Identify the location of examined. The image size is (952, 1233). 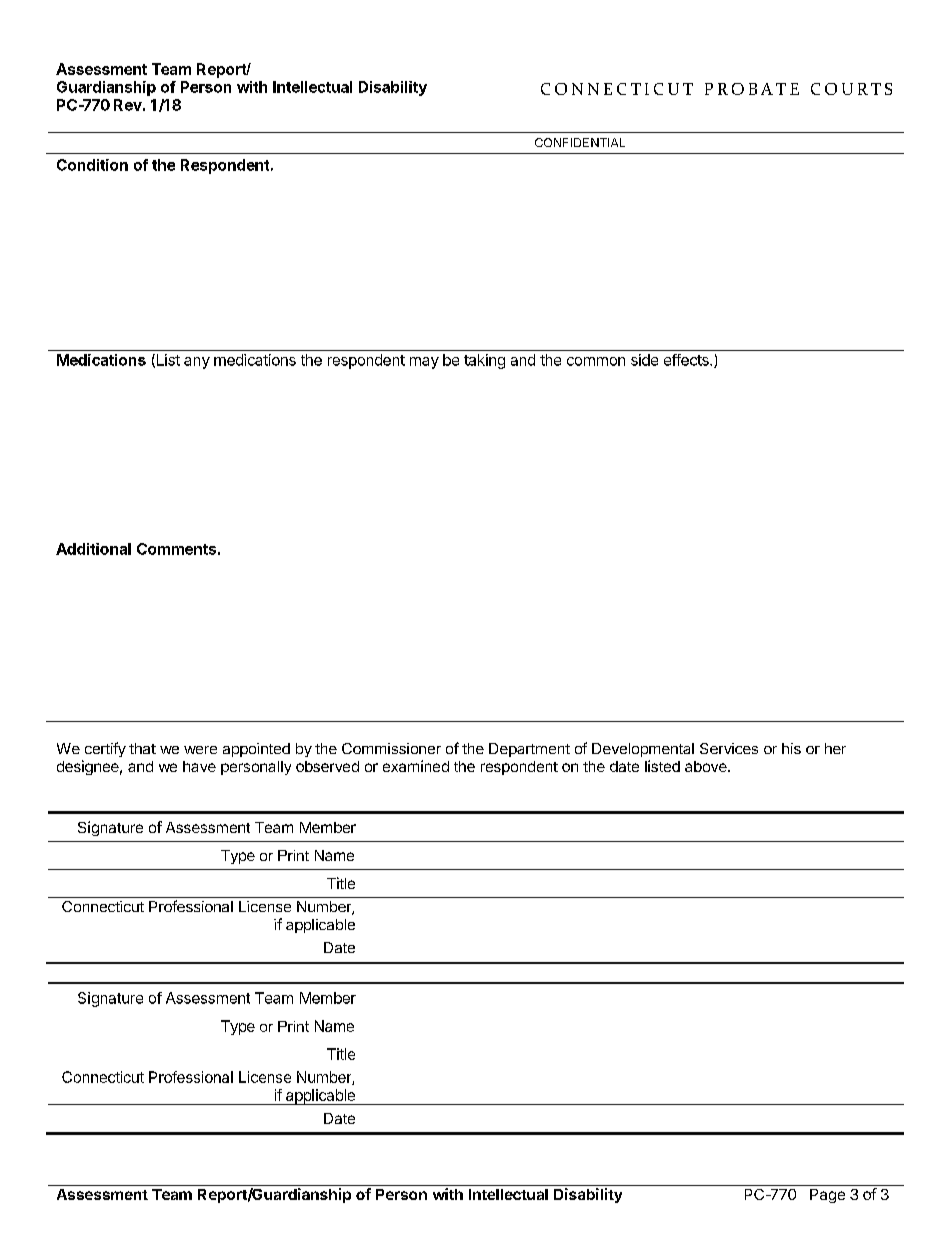
(416, 766).
